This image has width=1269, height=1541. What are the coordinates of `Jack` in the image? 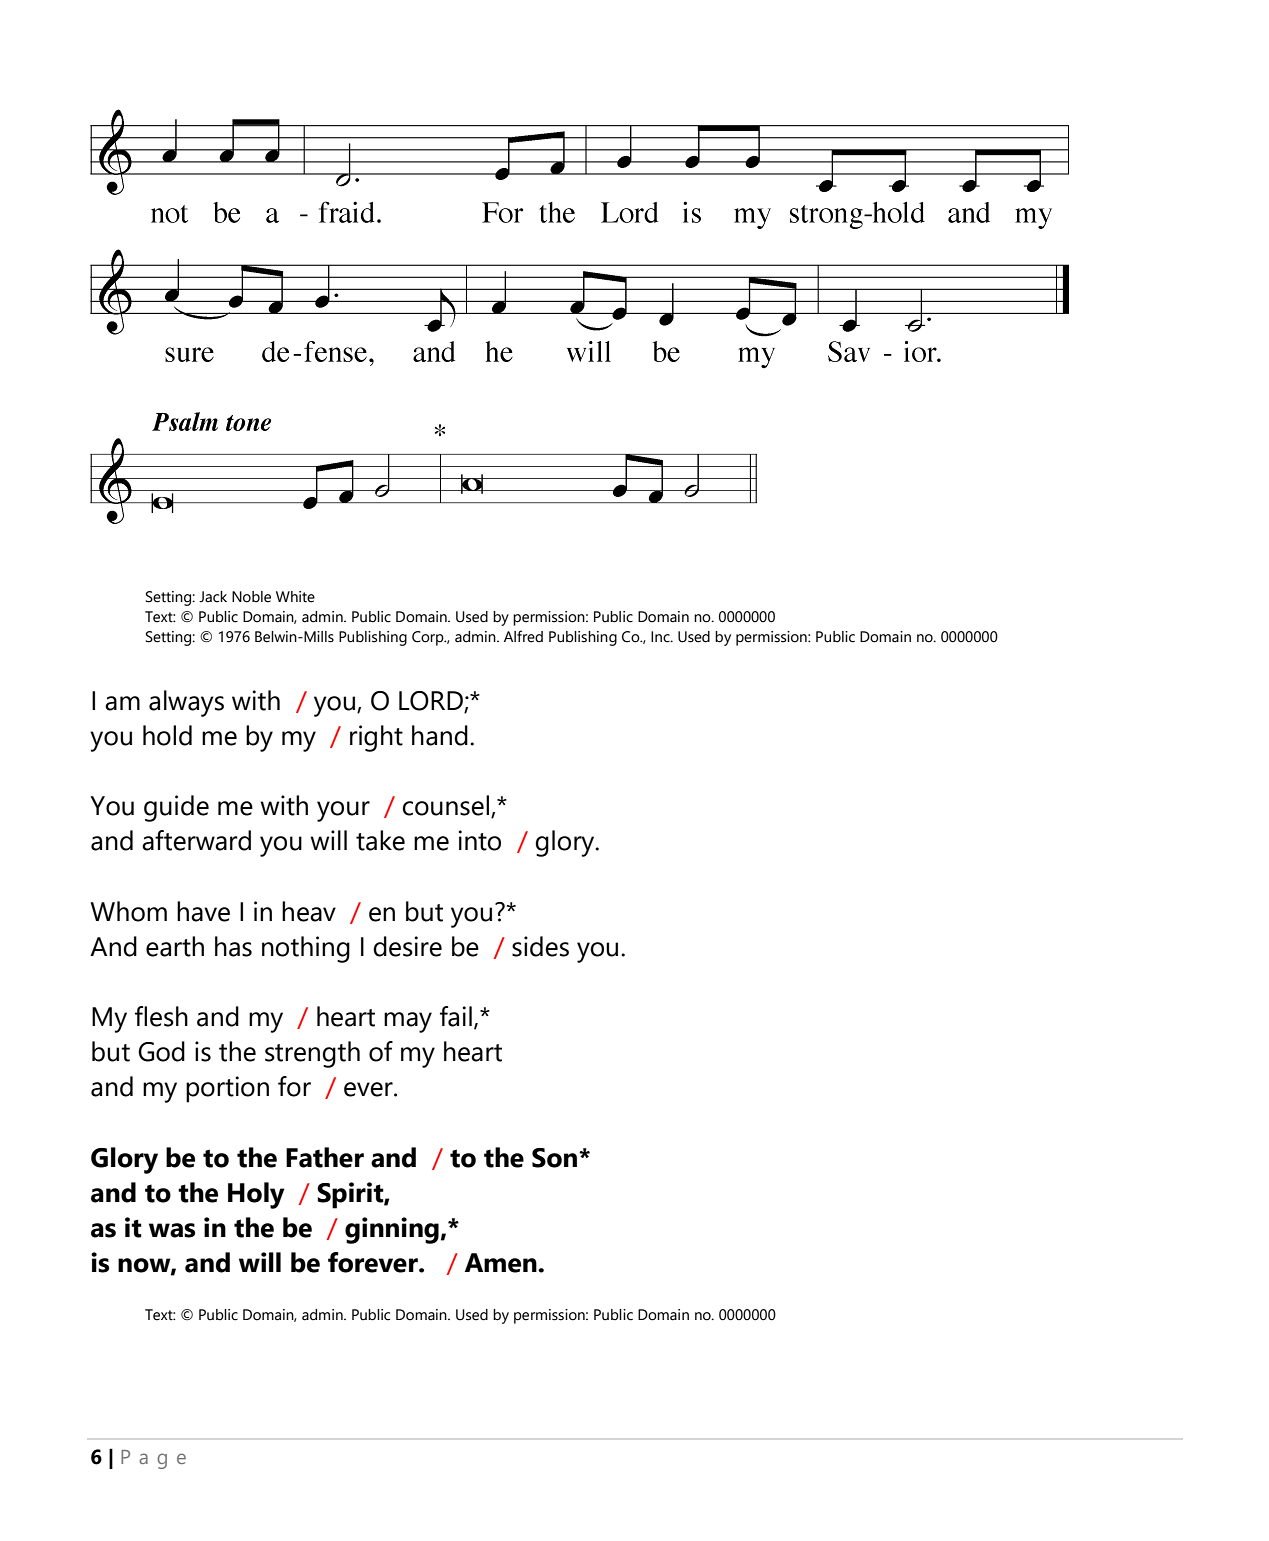 It's located at (213, 597).
